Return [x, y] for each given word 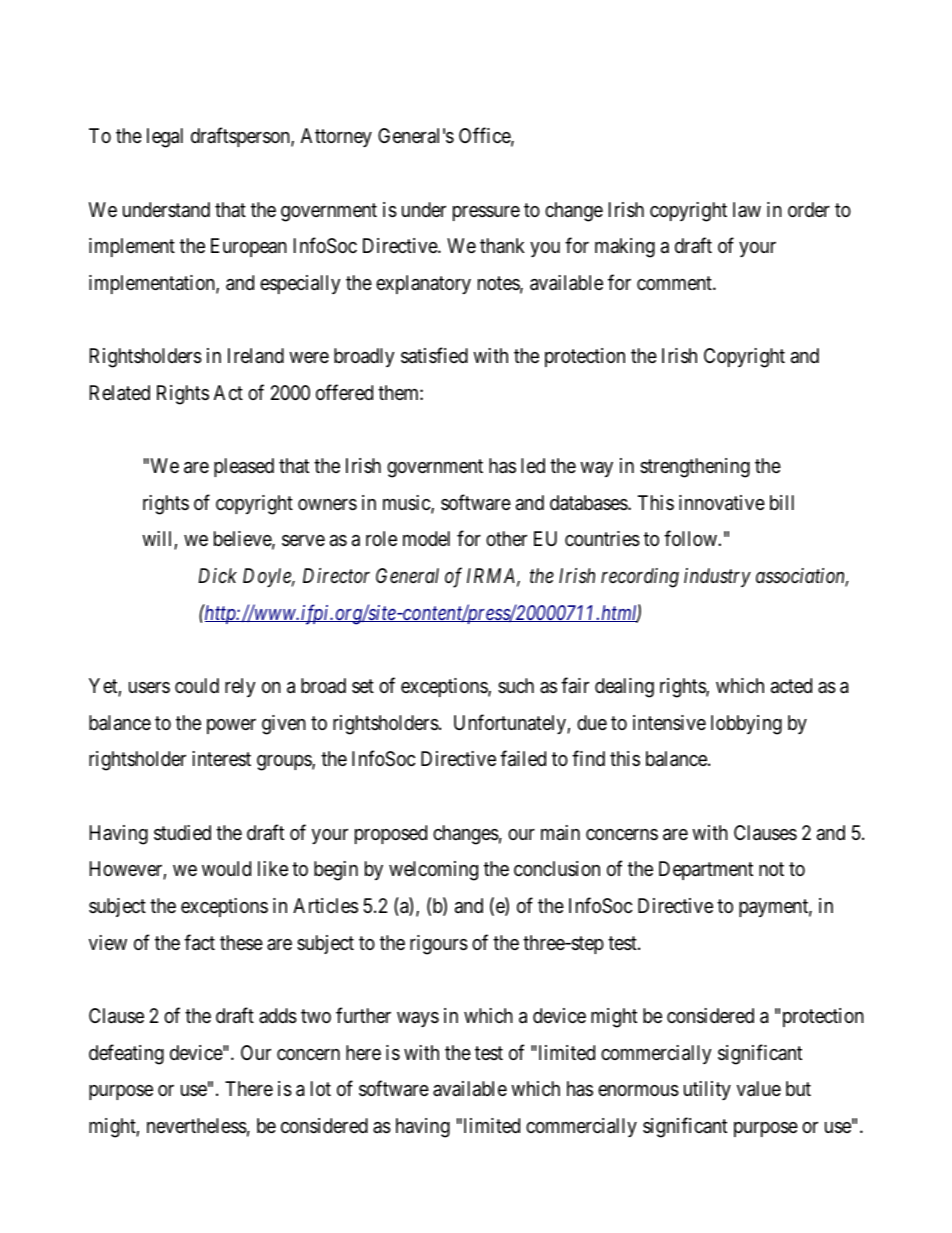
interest [221, 758]
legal [165, 138]
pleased [244, 467]
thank [502, 245]
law [747, 209]
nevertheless [197, 1126]
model [426, 538]
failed [523, 759]
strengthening [695, 468]
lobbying [746, 725]
